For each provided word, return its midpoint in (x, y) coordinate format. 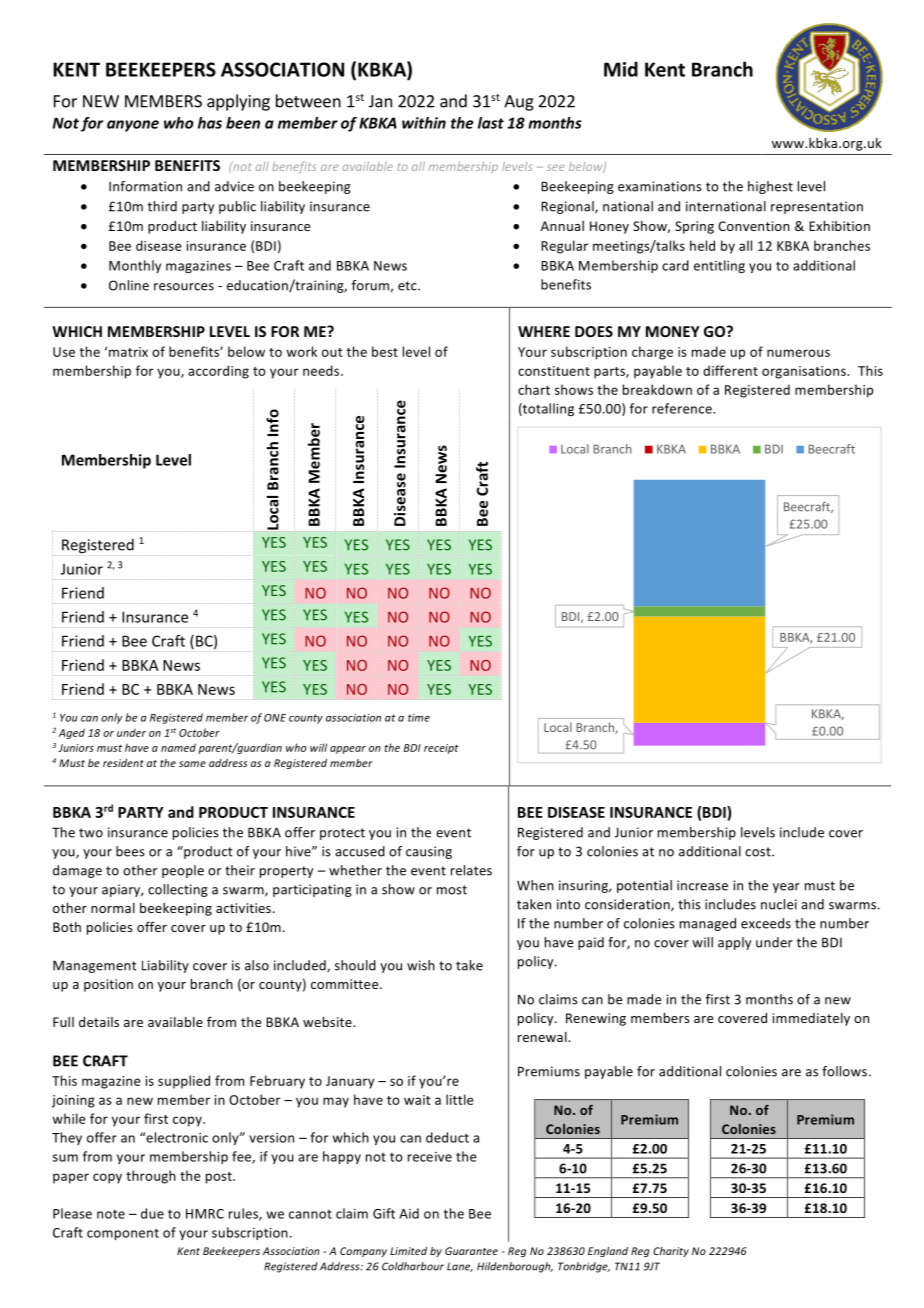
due (152, 1213)
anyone (133, 126)
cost (759, 852)
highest (770, 187)
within (424, 123)
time (419, 718)
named (178, 747)
